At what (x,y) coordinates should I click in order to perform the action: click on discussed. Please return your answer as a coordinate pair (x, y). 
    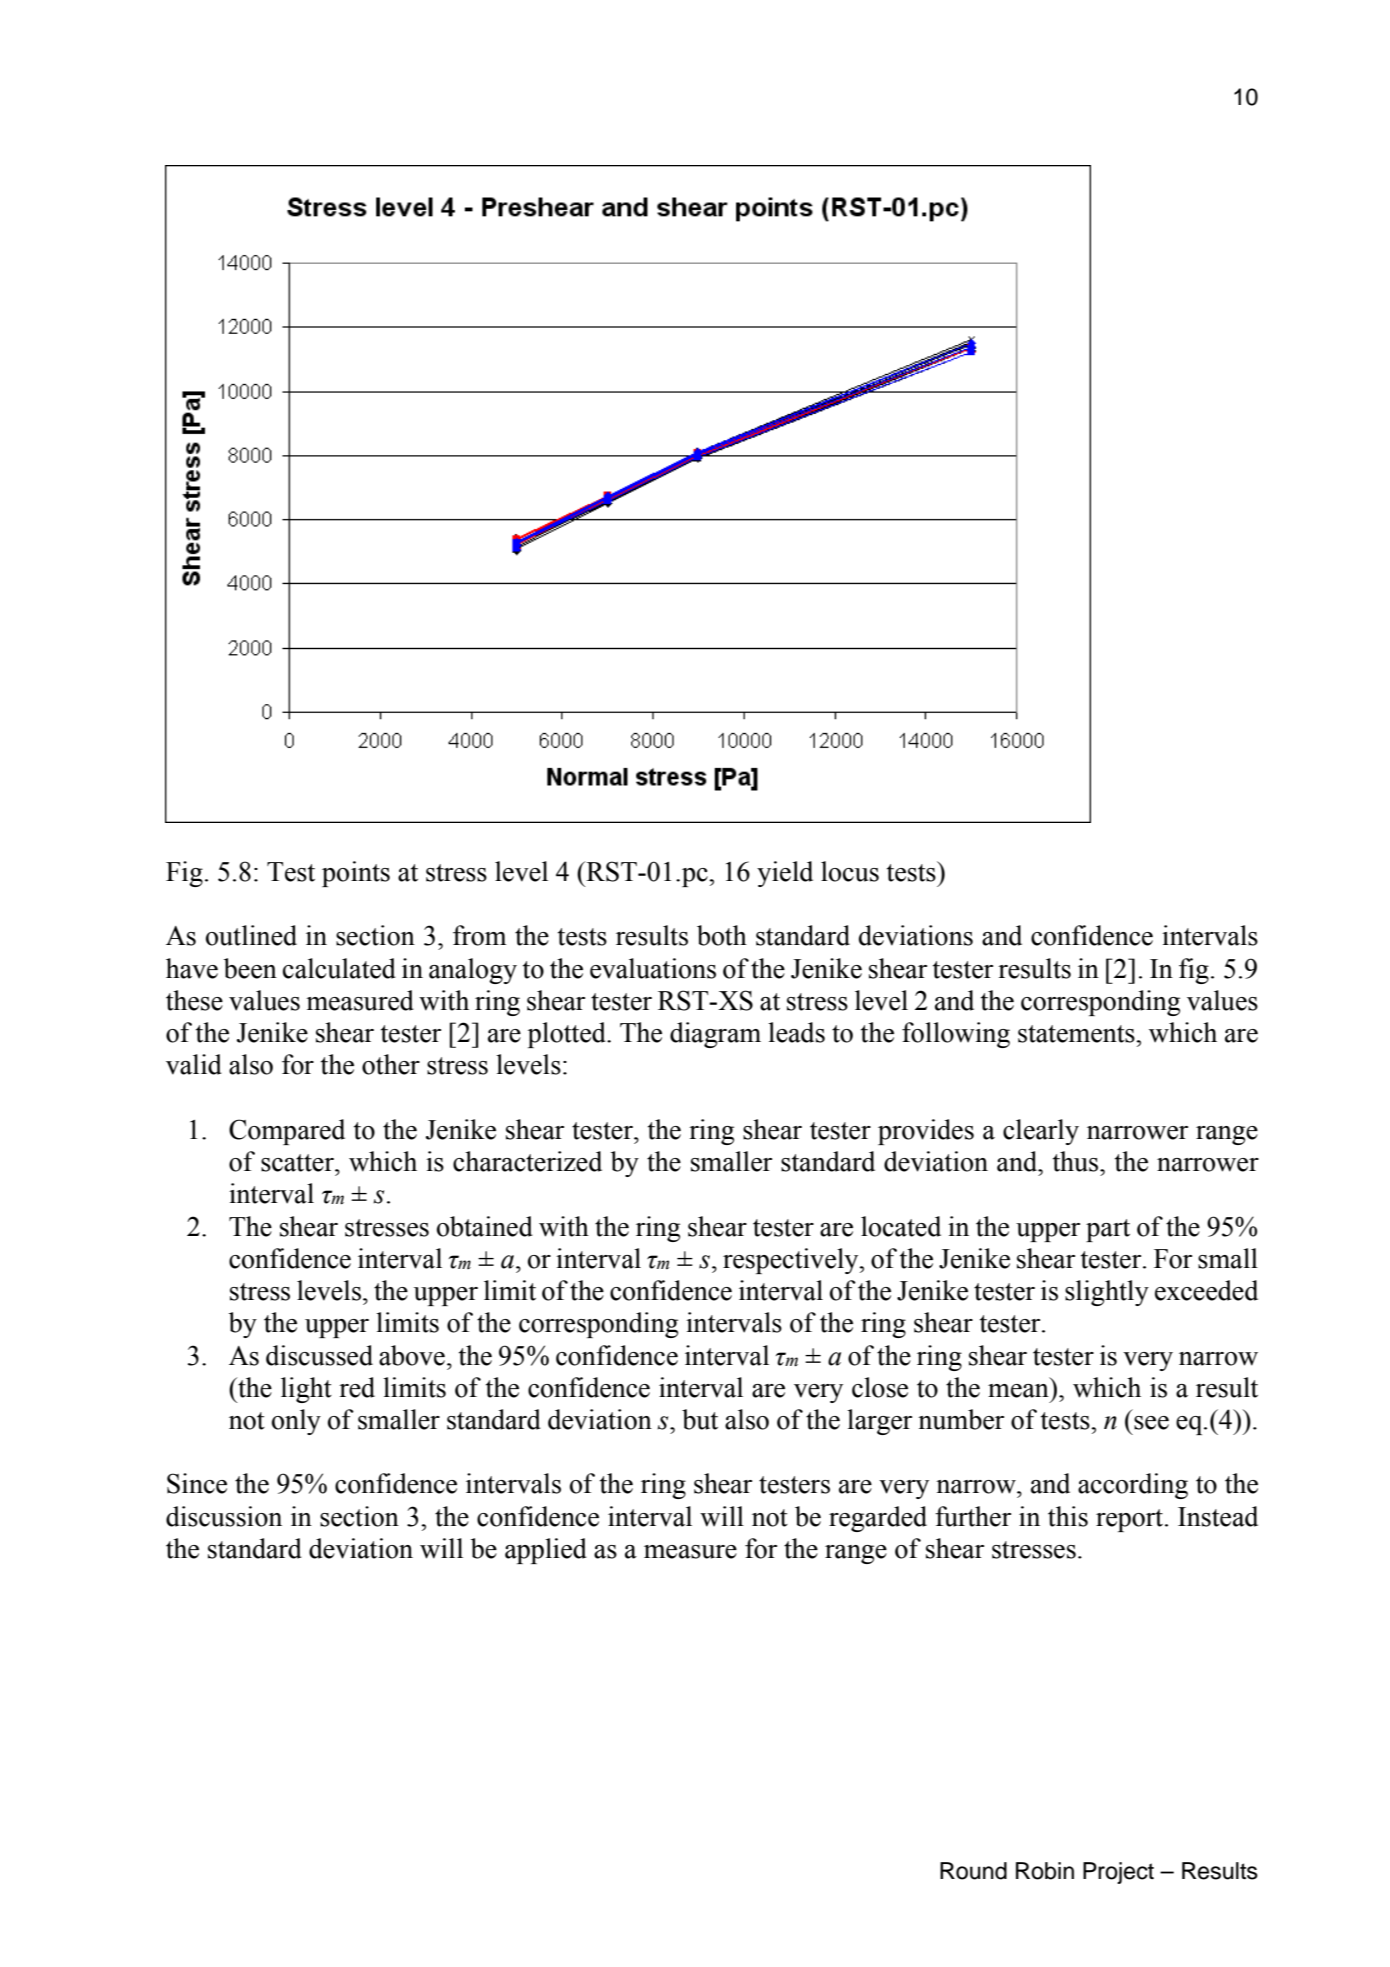
    Looking at the image, I should click on (319, 1355).
